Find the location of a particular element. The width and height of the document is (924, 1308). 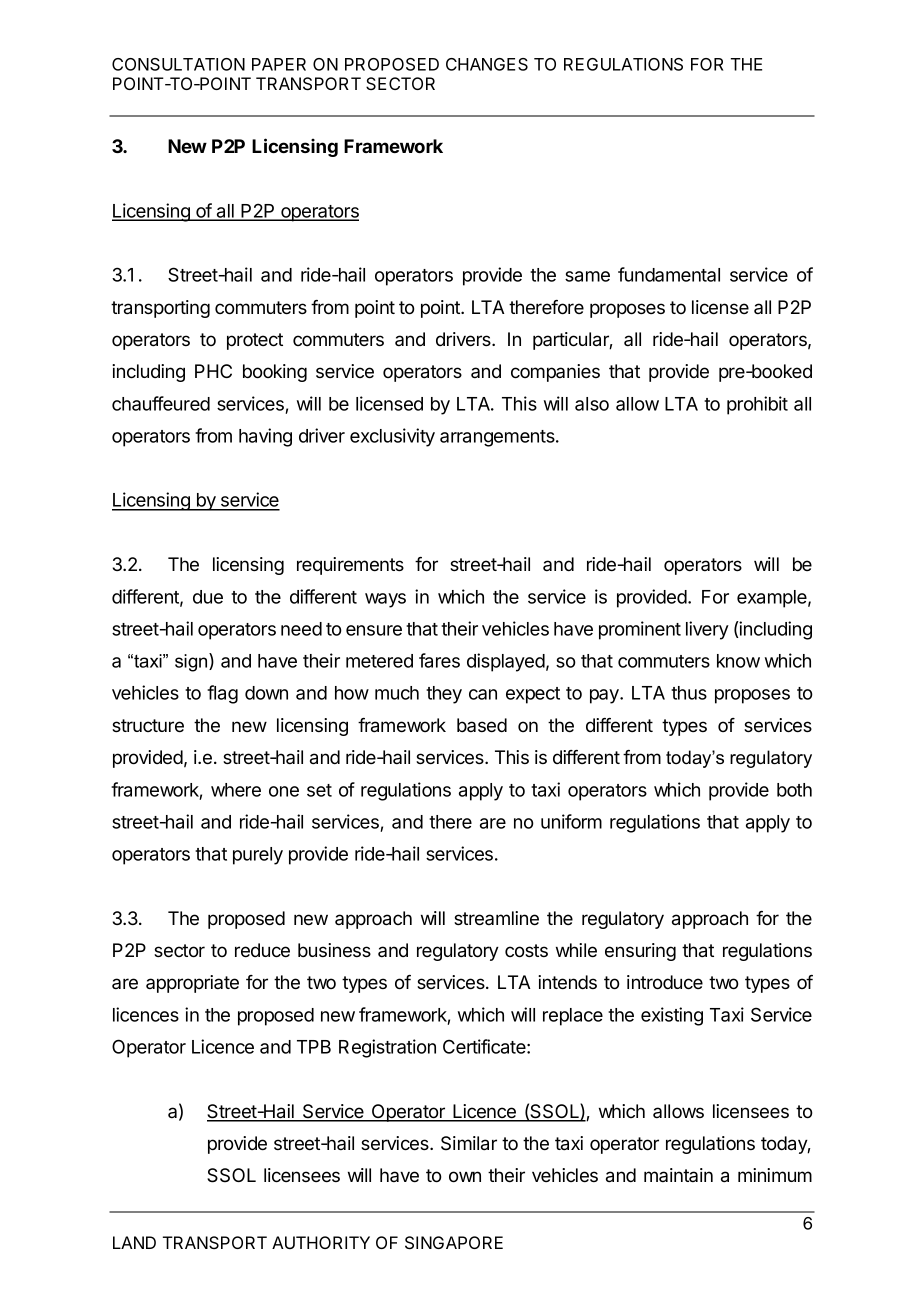

CHANGES is located at coordinates (487, 64).
